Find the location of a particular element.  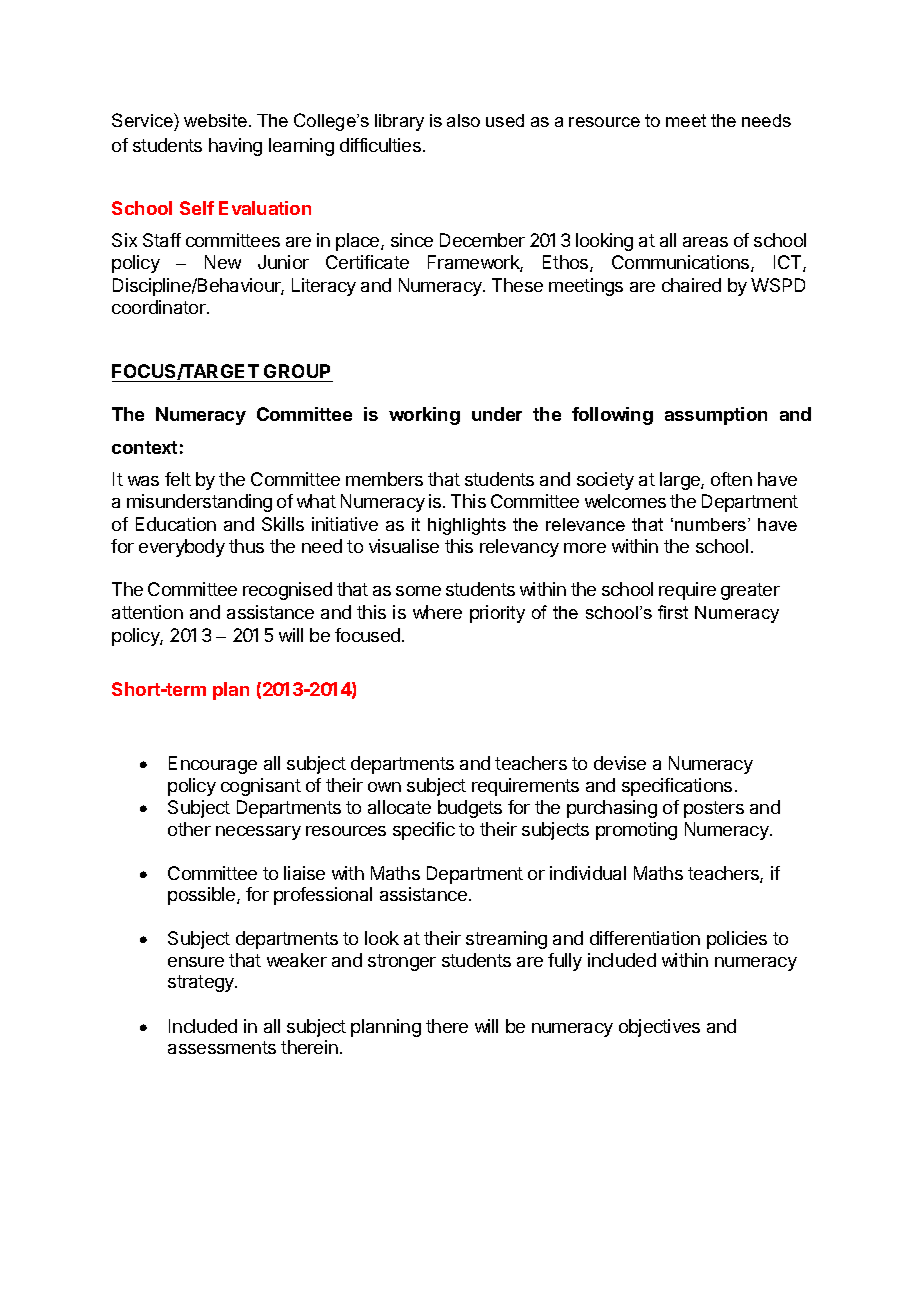

also is located at coordinates (463, 120).
